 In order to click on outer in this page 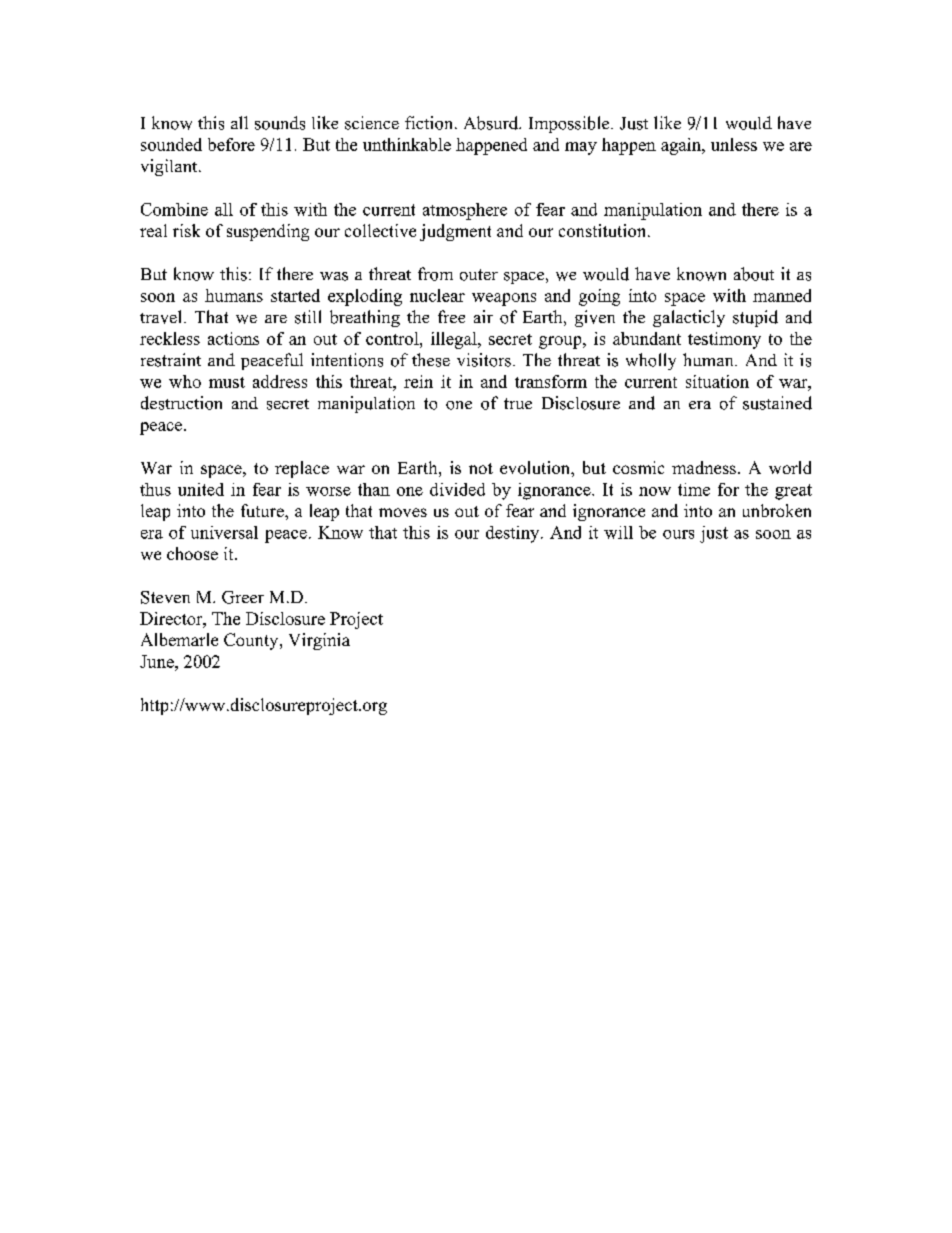, I will do `click(479, 275)`.
